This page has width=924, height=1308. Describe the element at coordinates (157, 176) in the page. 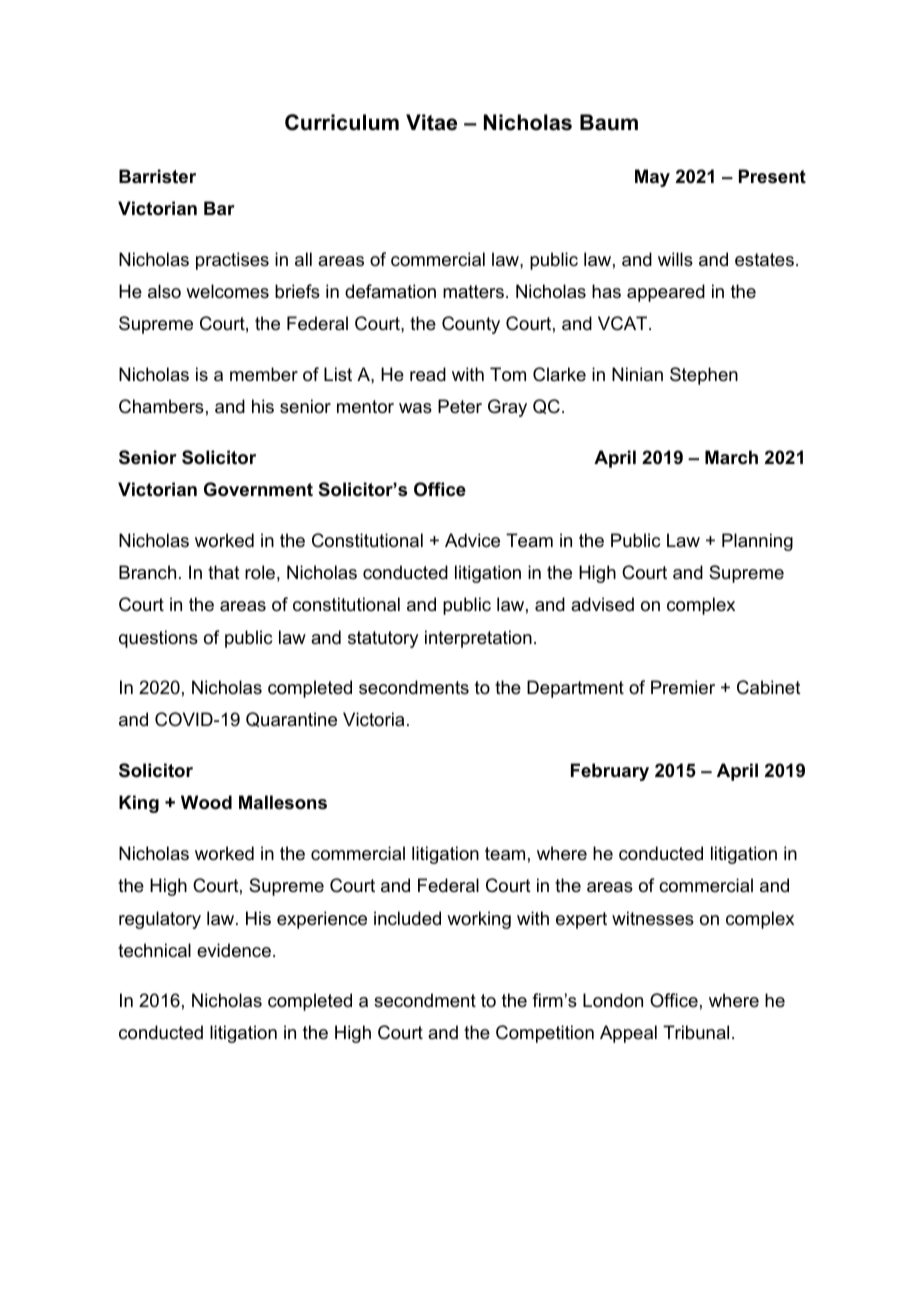

I see `Barrister` at that location.
